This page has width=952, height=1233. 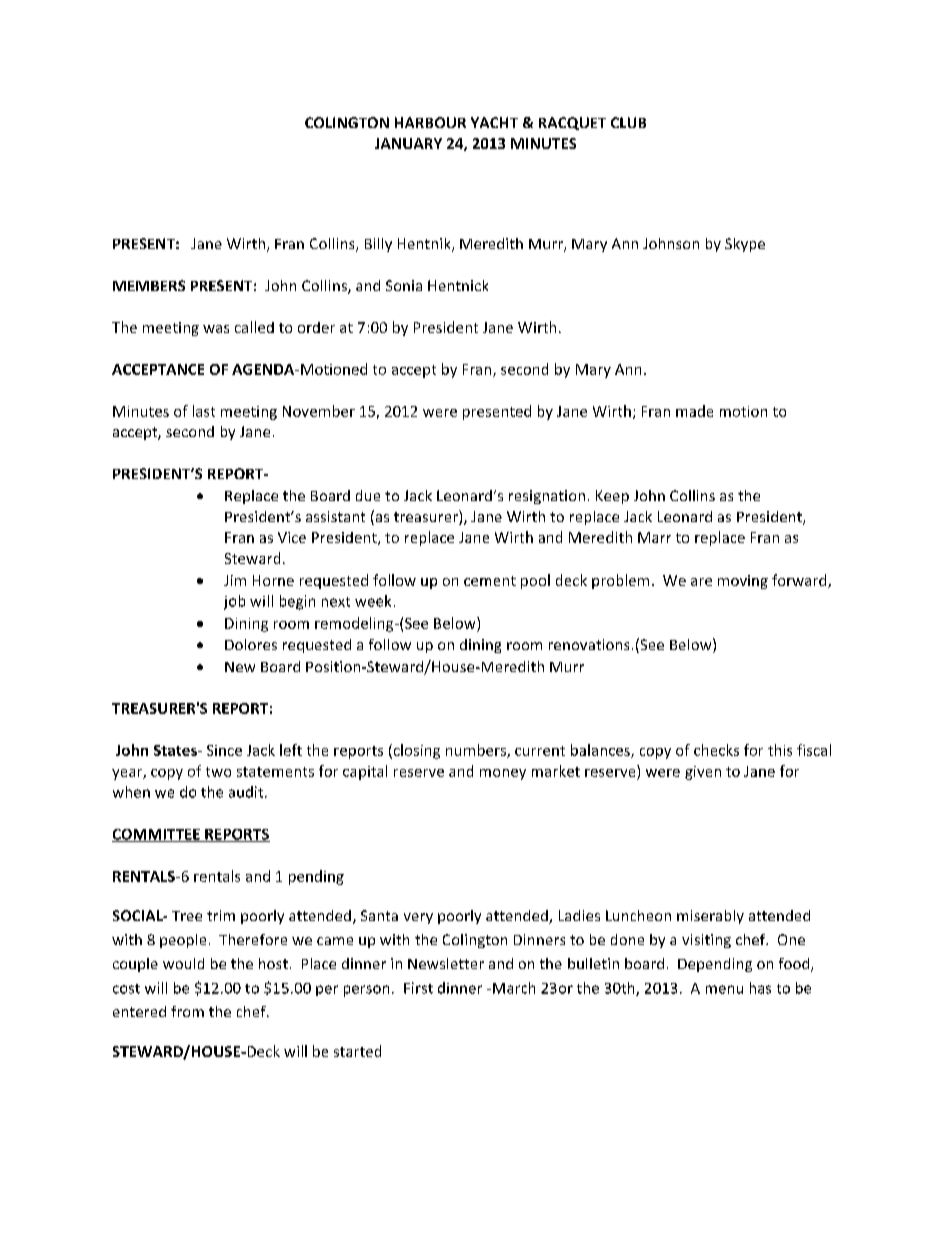 What do you see at coordinates (216, 329) in the page?
I see `was` at bounding box center [216, 329].
